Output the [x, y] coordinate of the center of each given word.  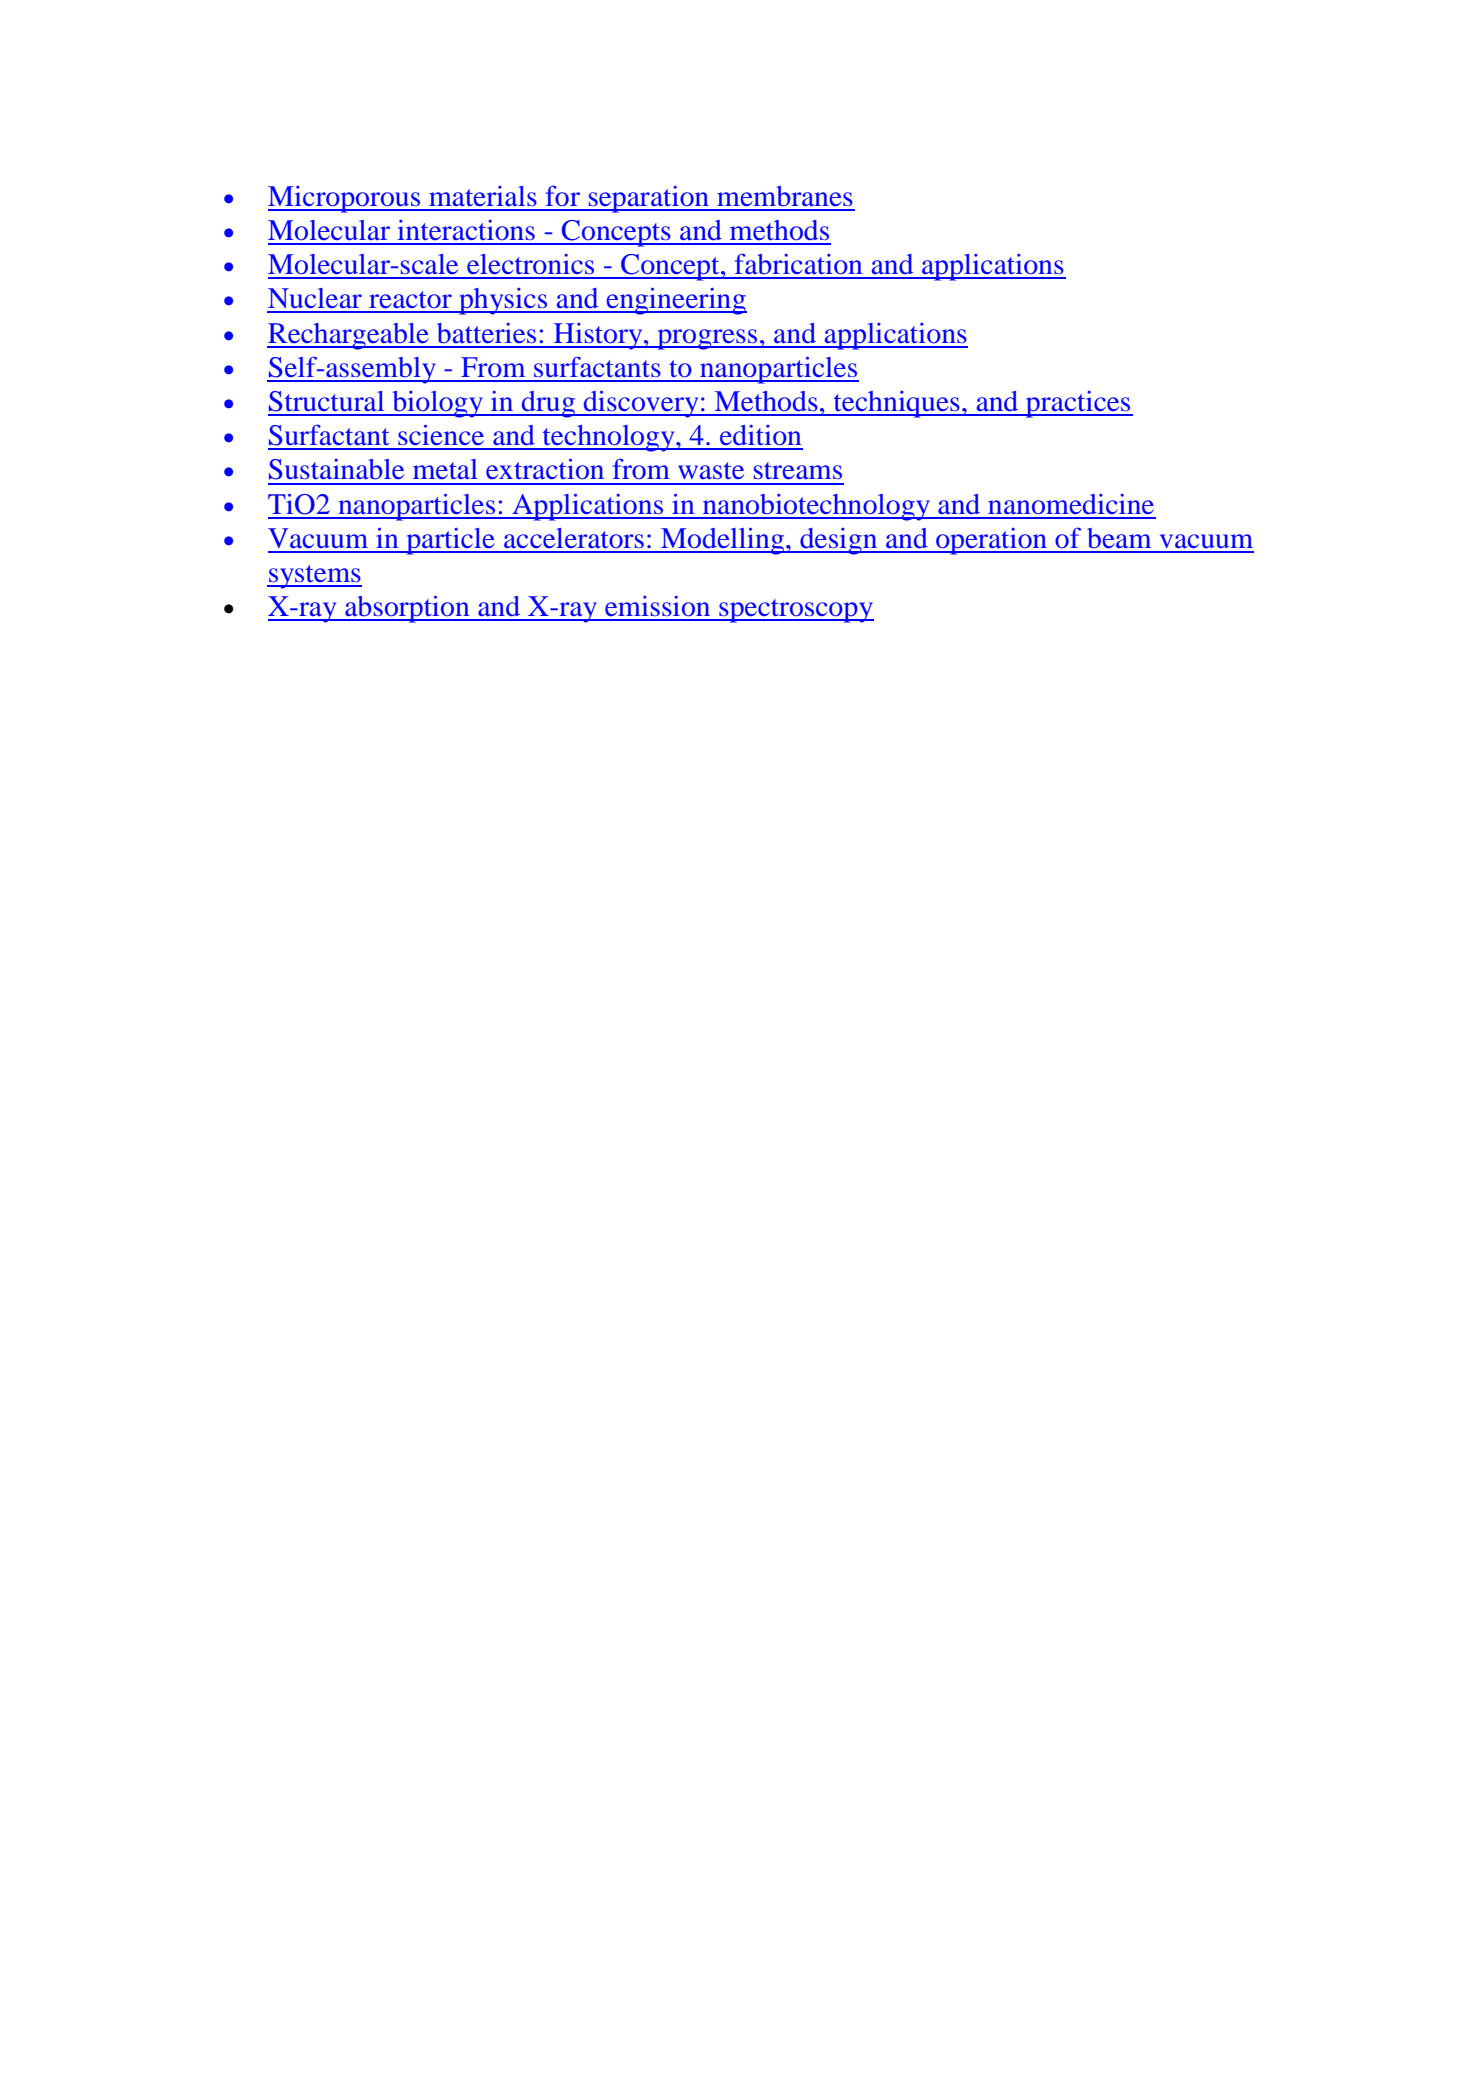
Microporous [345, 199]
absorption [407, 609]
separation [649, 199]
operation [992, 541]
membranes [785, 196]
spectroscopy [795, 611]
